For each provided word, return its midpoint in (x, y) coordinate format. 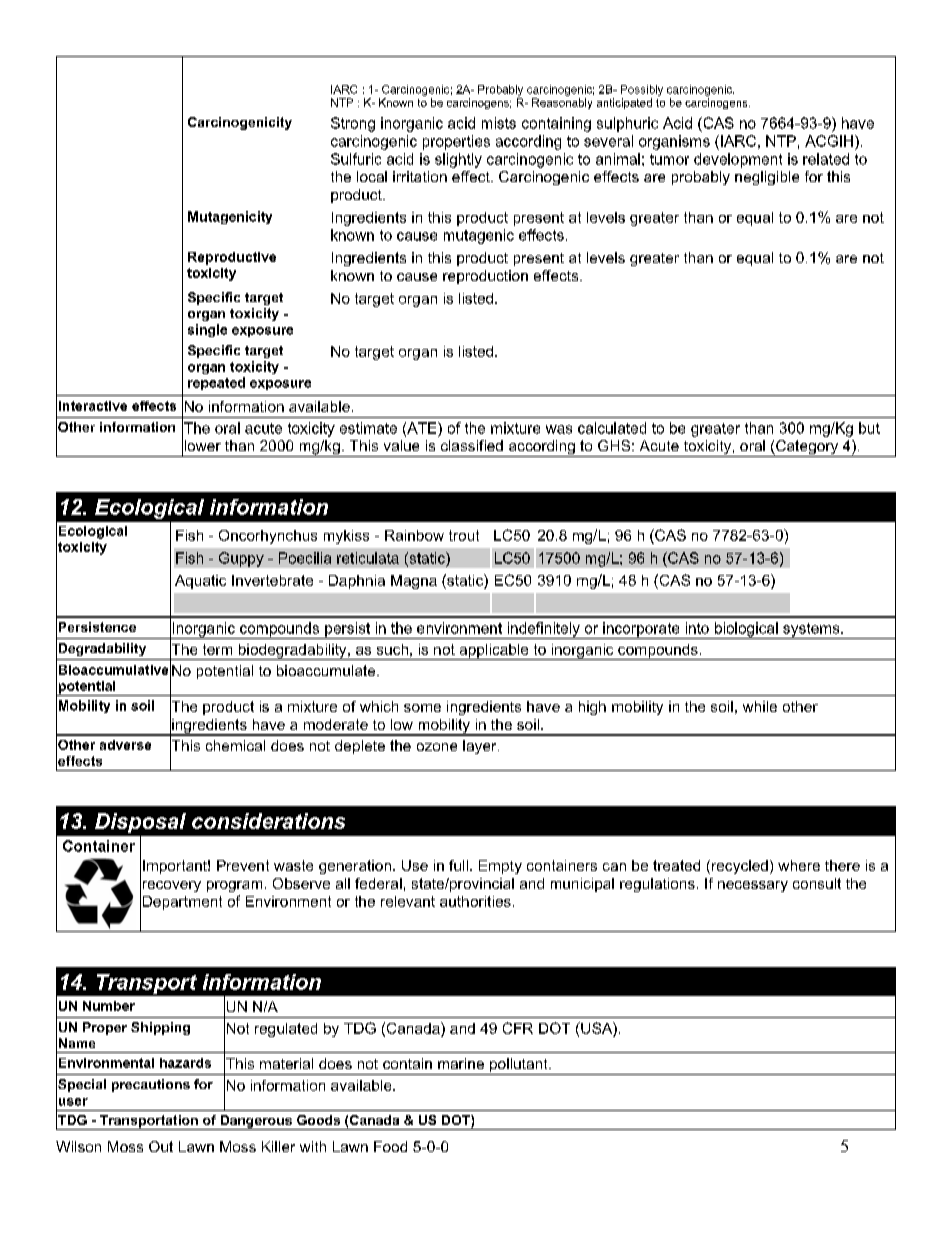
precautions (151, 1085)
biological (746, 630)
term (217, 649)
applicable (494, 652)
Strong (353, 124)
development (738, 160)
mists (499, 123)
